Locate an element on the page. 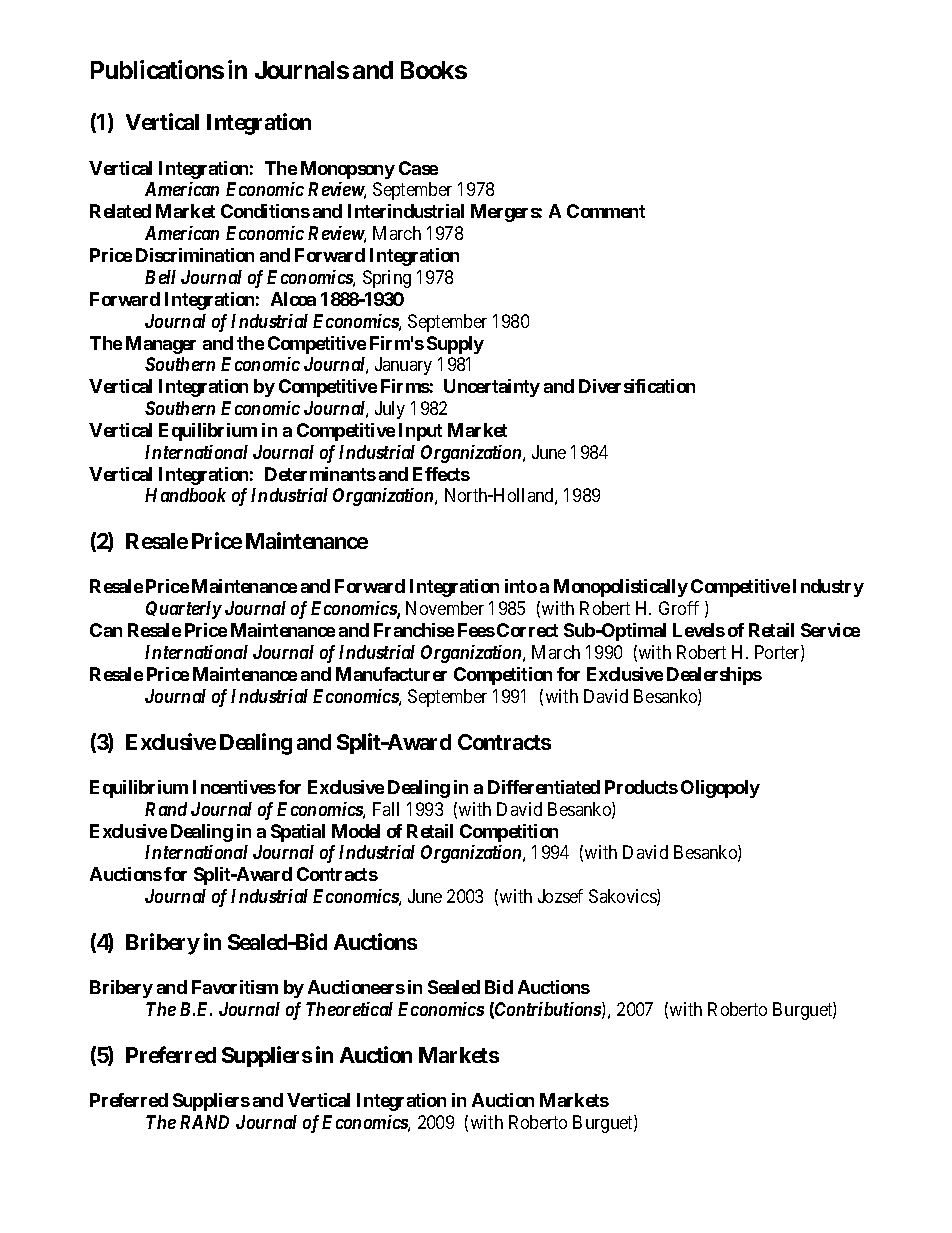  Diversification is located at coordinates (637, 386).
